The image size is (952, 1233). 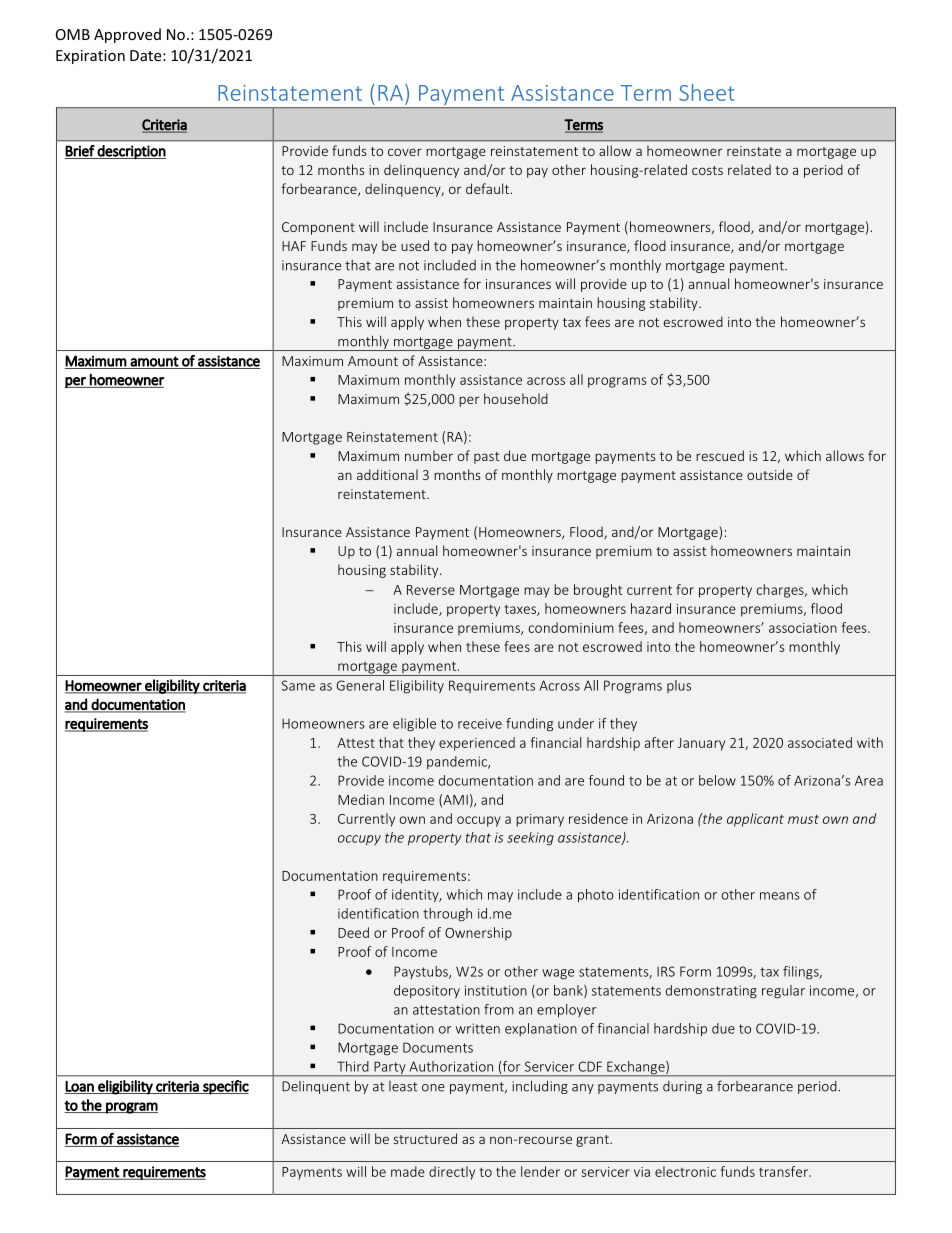 I want to click on used, so click(x=415, y=245).
